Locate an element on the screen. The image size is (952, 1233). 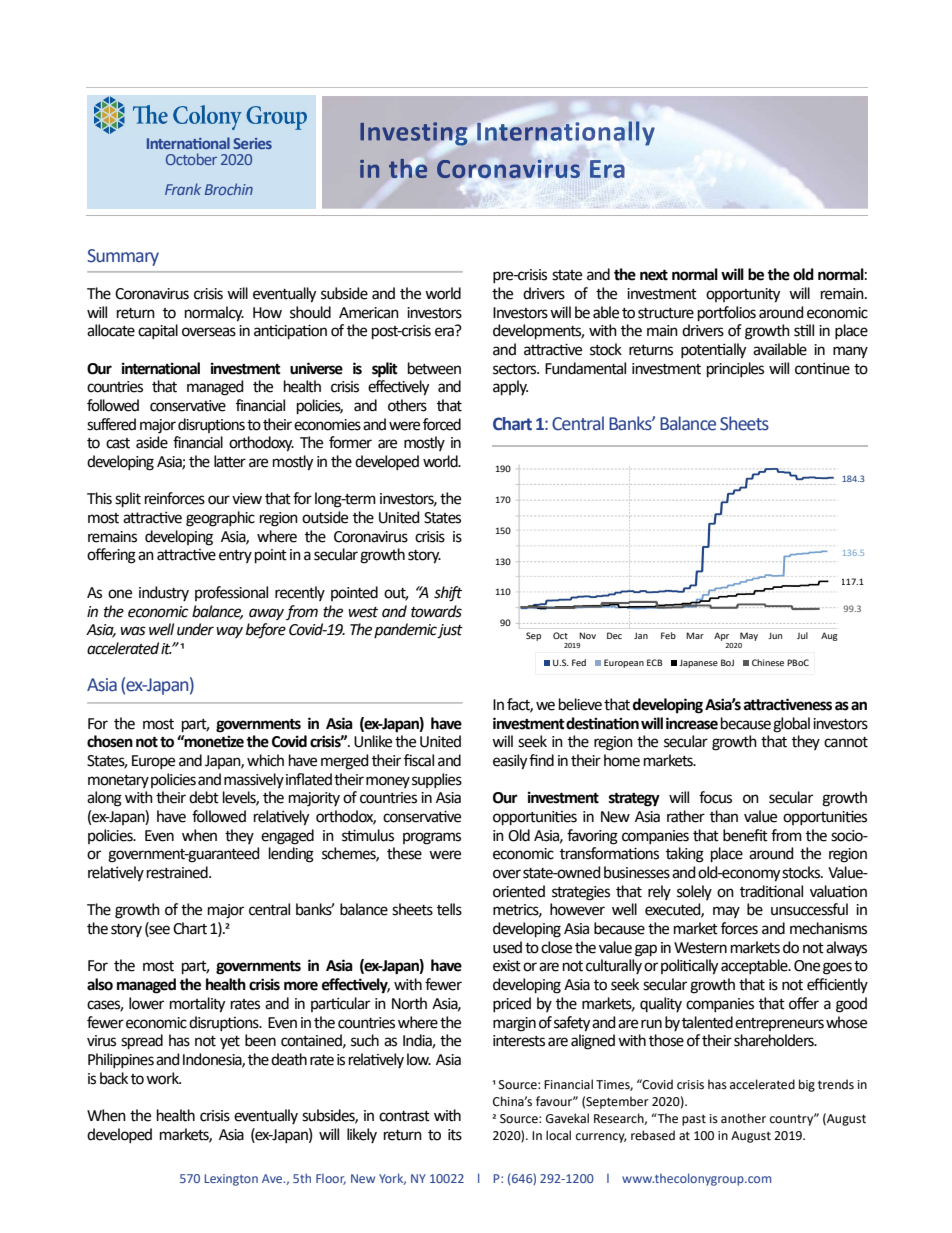
just is located at coordinates (450, 631).
